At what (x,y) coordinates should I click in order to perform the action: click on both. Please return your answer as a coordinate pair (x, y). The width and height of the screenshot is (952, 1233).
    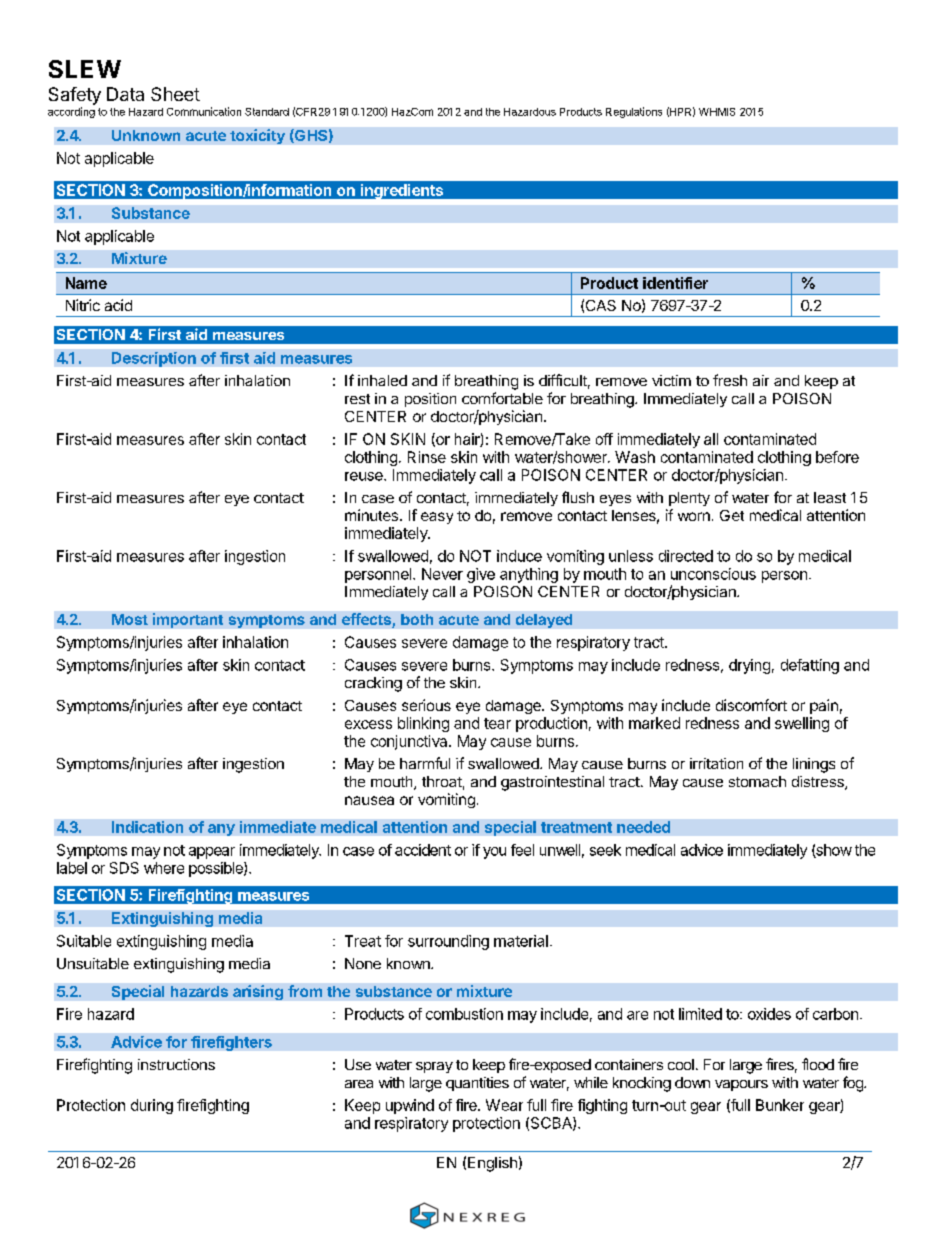
    Looking at the image, I should click on (417, 619).
